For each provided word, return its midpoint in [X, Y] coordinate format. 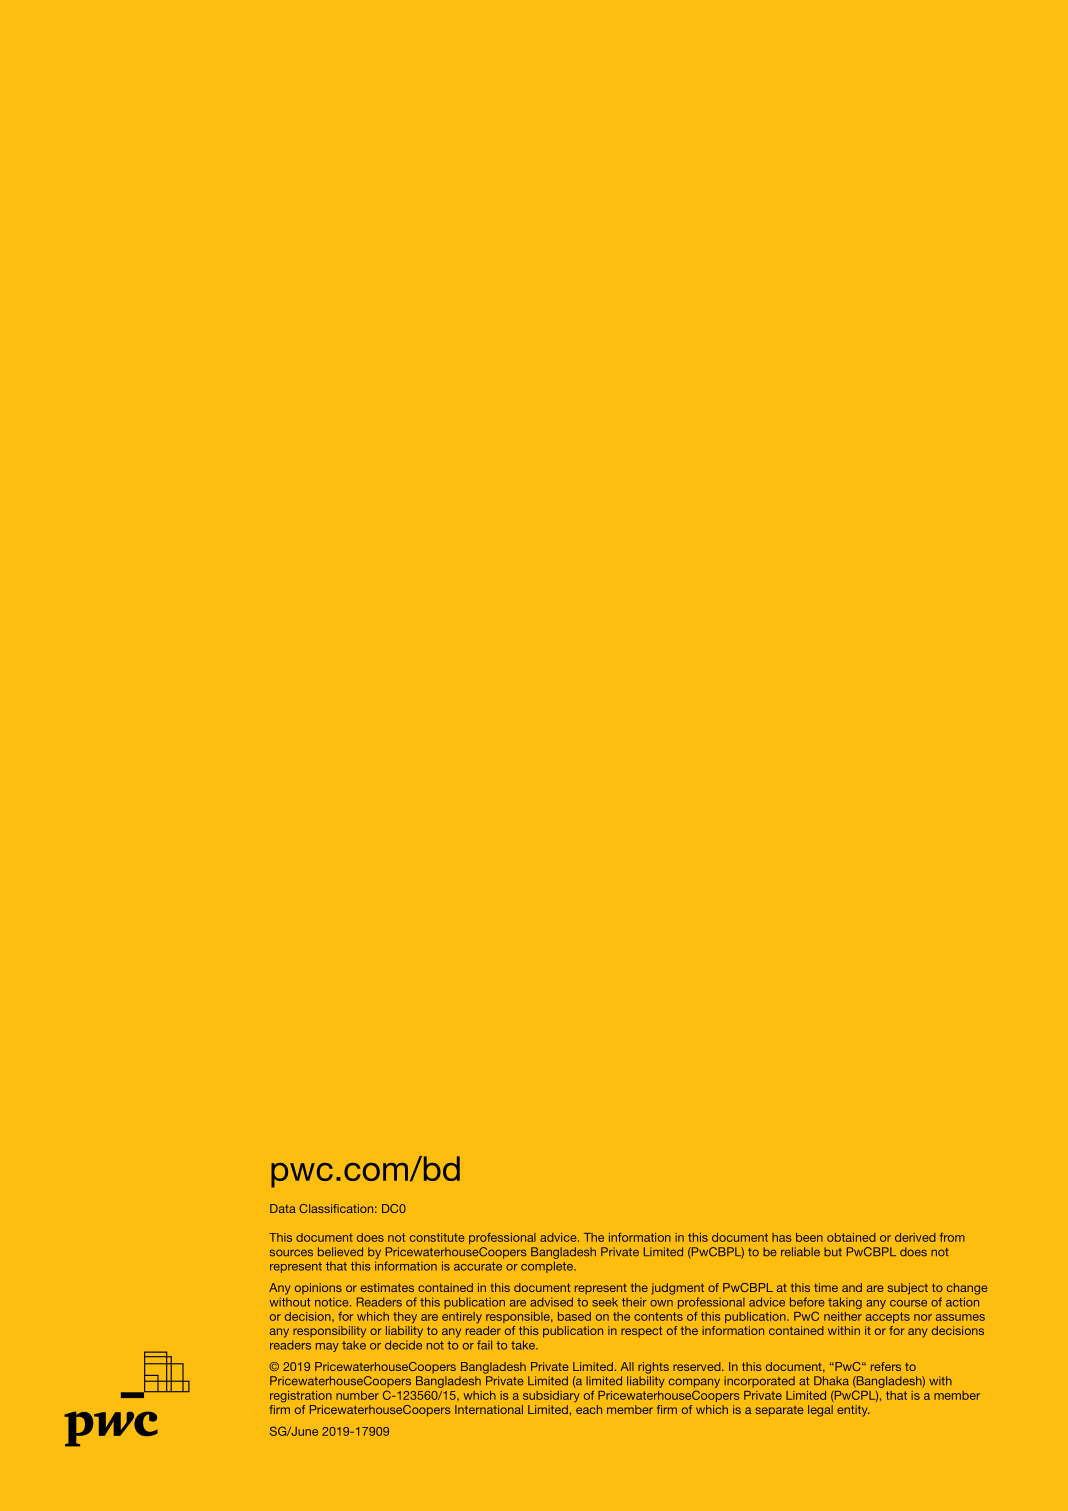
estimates [387, 1287]
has [781, 1237]
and [852, 1287]
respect [641, 1331]
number [357, 1395]
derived [915, 1237]
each [589, 1409]
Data [283, 1208]
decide [403, 1345]
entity [853, 1411]
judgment [677, 1289]
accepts [888, 1317]
